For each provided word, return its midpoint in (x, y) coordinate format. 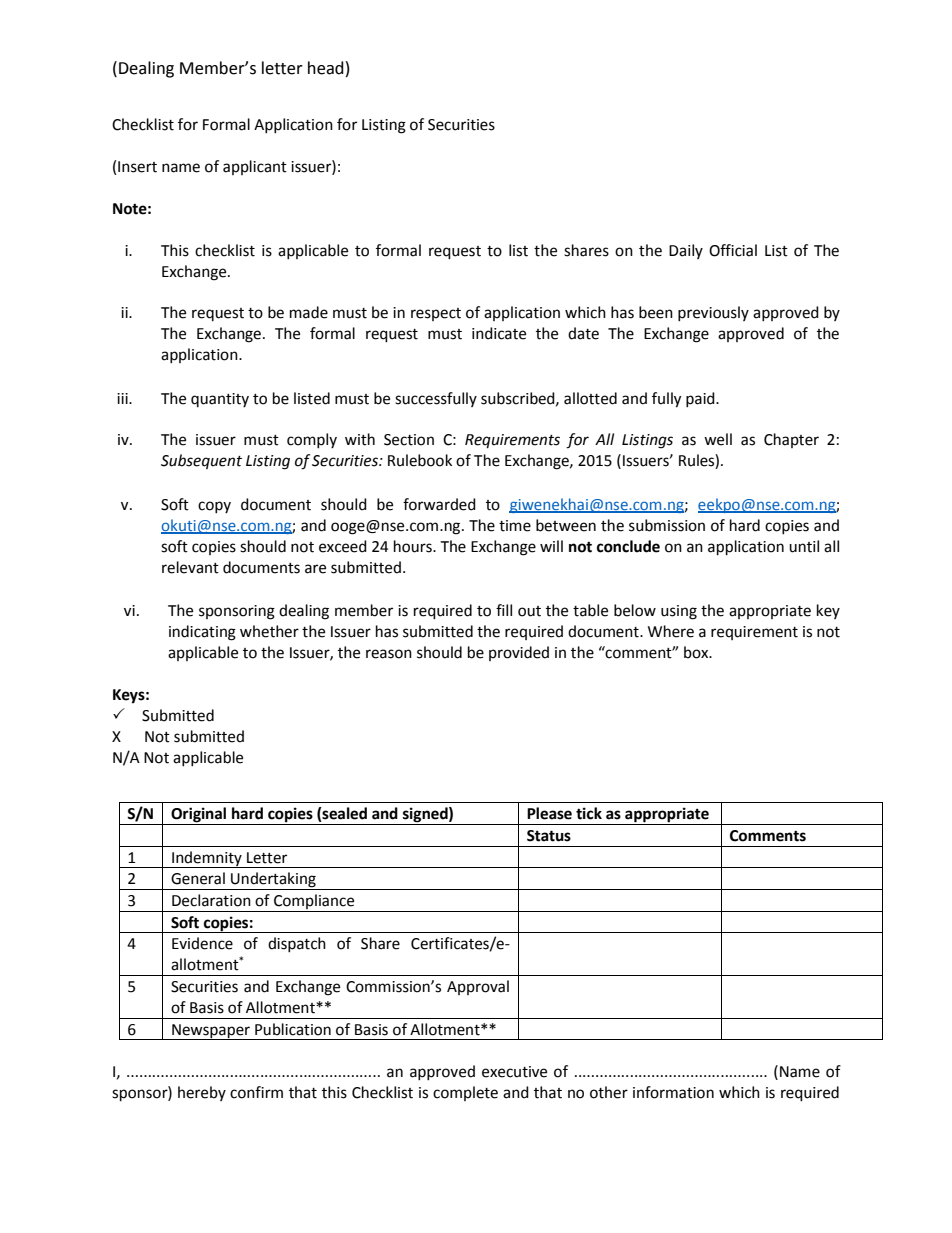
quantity (220, 400)
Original (199, 816)
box (697, 652)
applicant (255, 167)
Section (409, 440)
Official (733, 250)
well (718, 439)
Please (549, 813)
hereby (202, 1093)
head (326, 68)
